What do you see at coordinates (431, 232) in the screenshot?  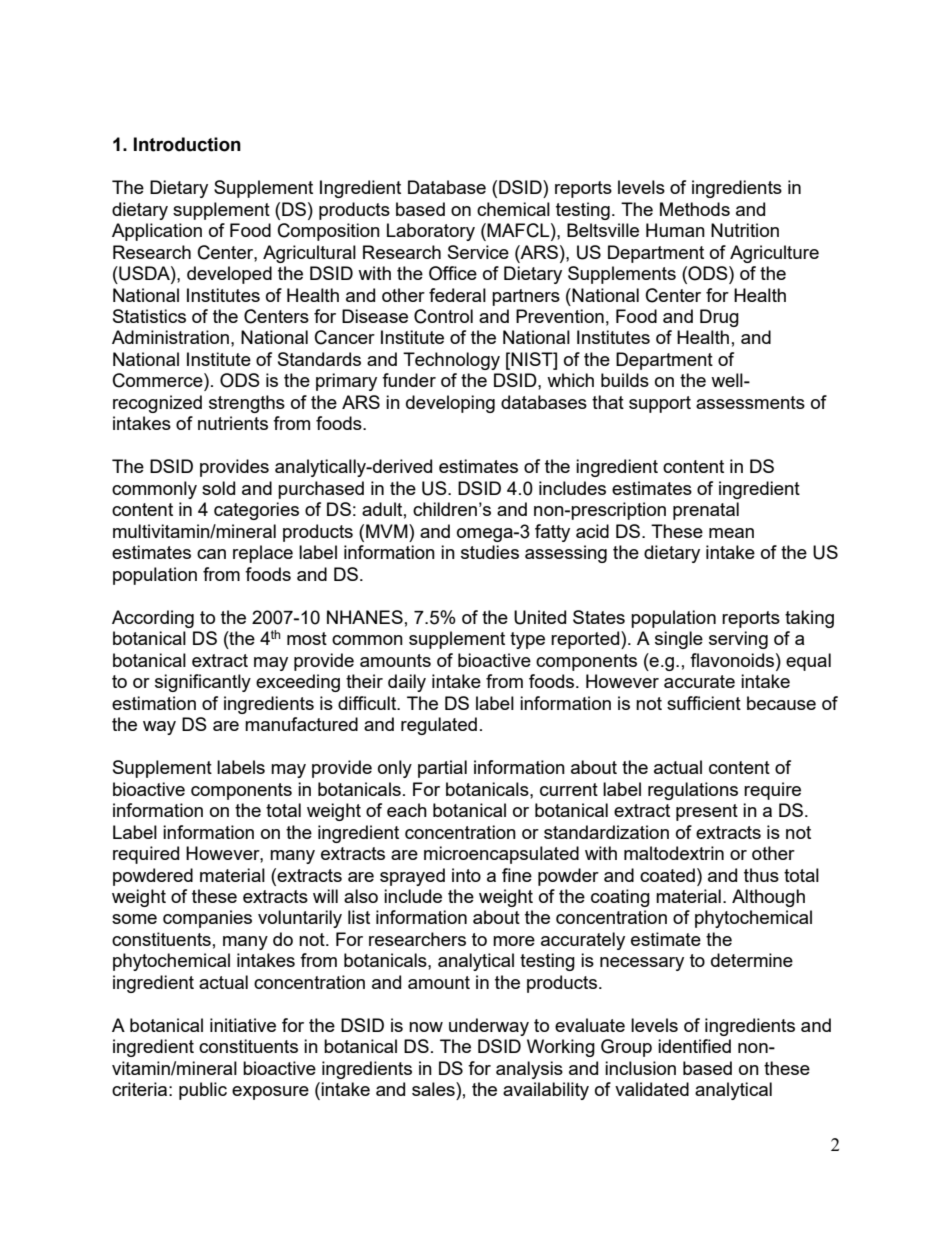 I see `Laboratory` at bounding box center [431, 232].
